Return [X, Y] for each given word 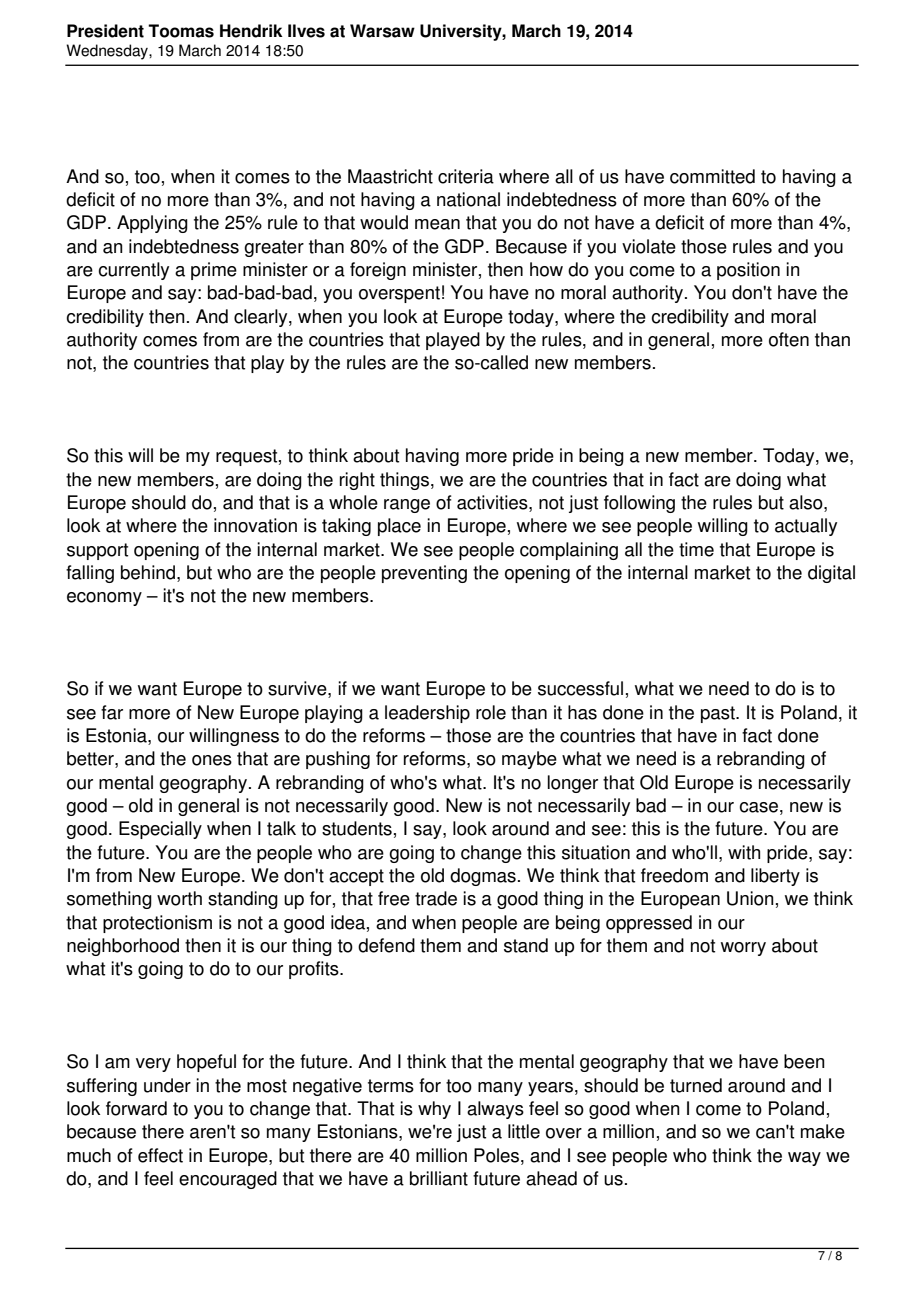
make [823, 1131]
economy [104, 599]
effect [160, 1155]
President [105, 31]
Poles [498, 1155]
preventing [424, 574]
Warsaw [382, 31]
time [696, 549]
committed [712, 176]
